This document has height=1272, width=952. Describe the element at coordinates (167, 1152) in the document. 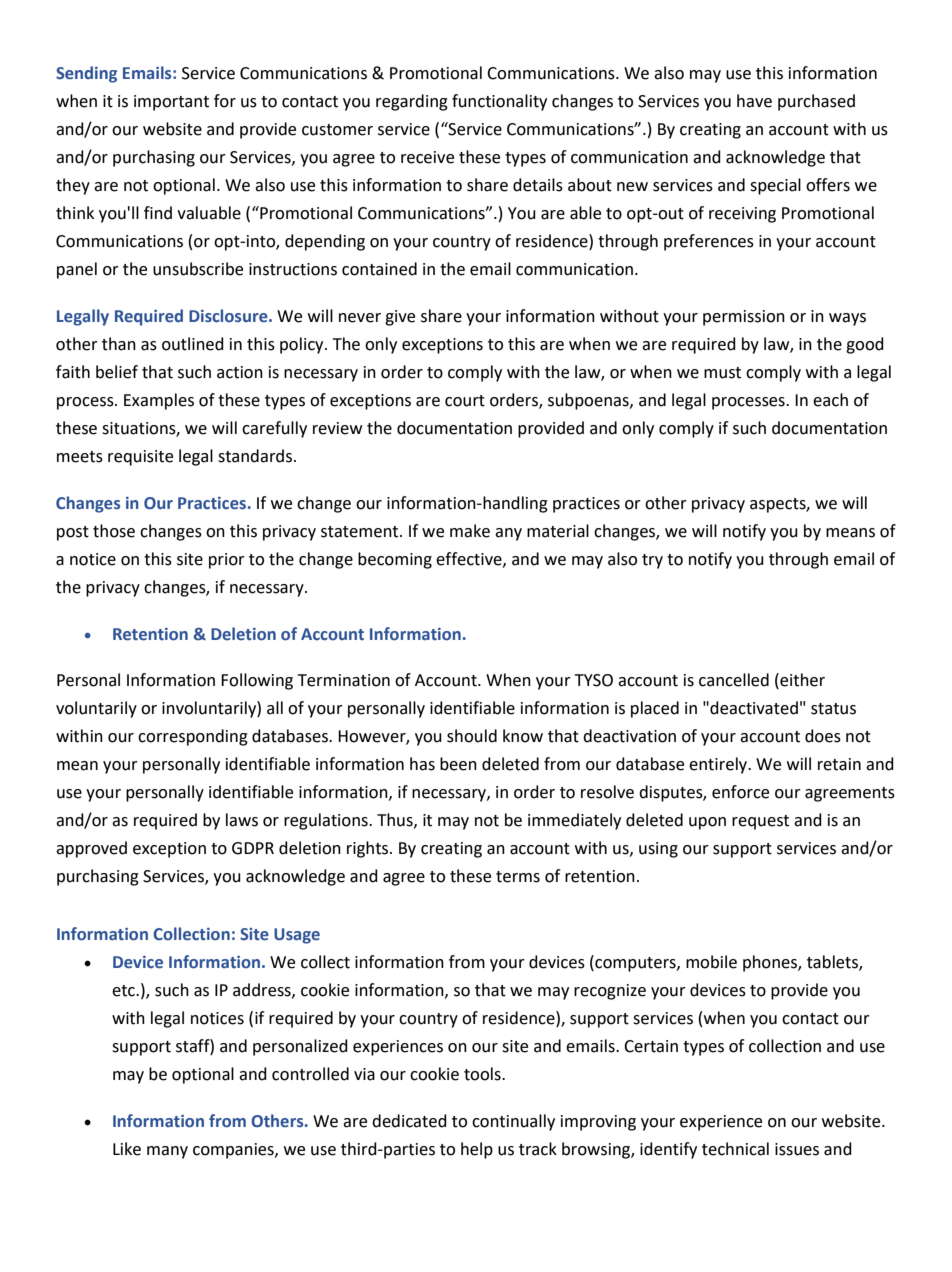

I see `many` at that location.
